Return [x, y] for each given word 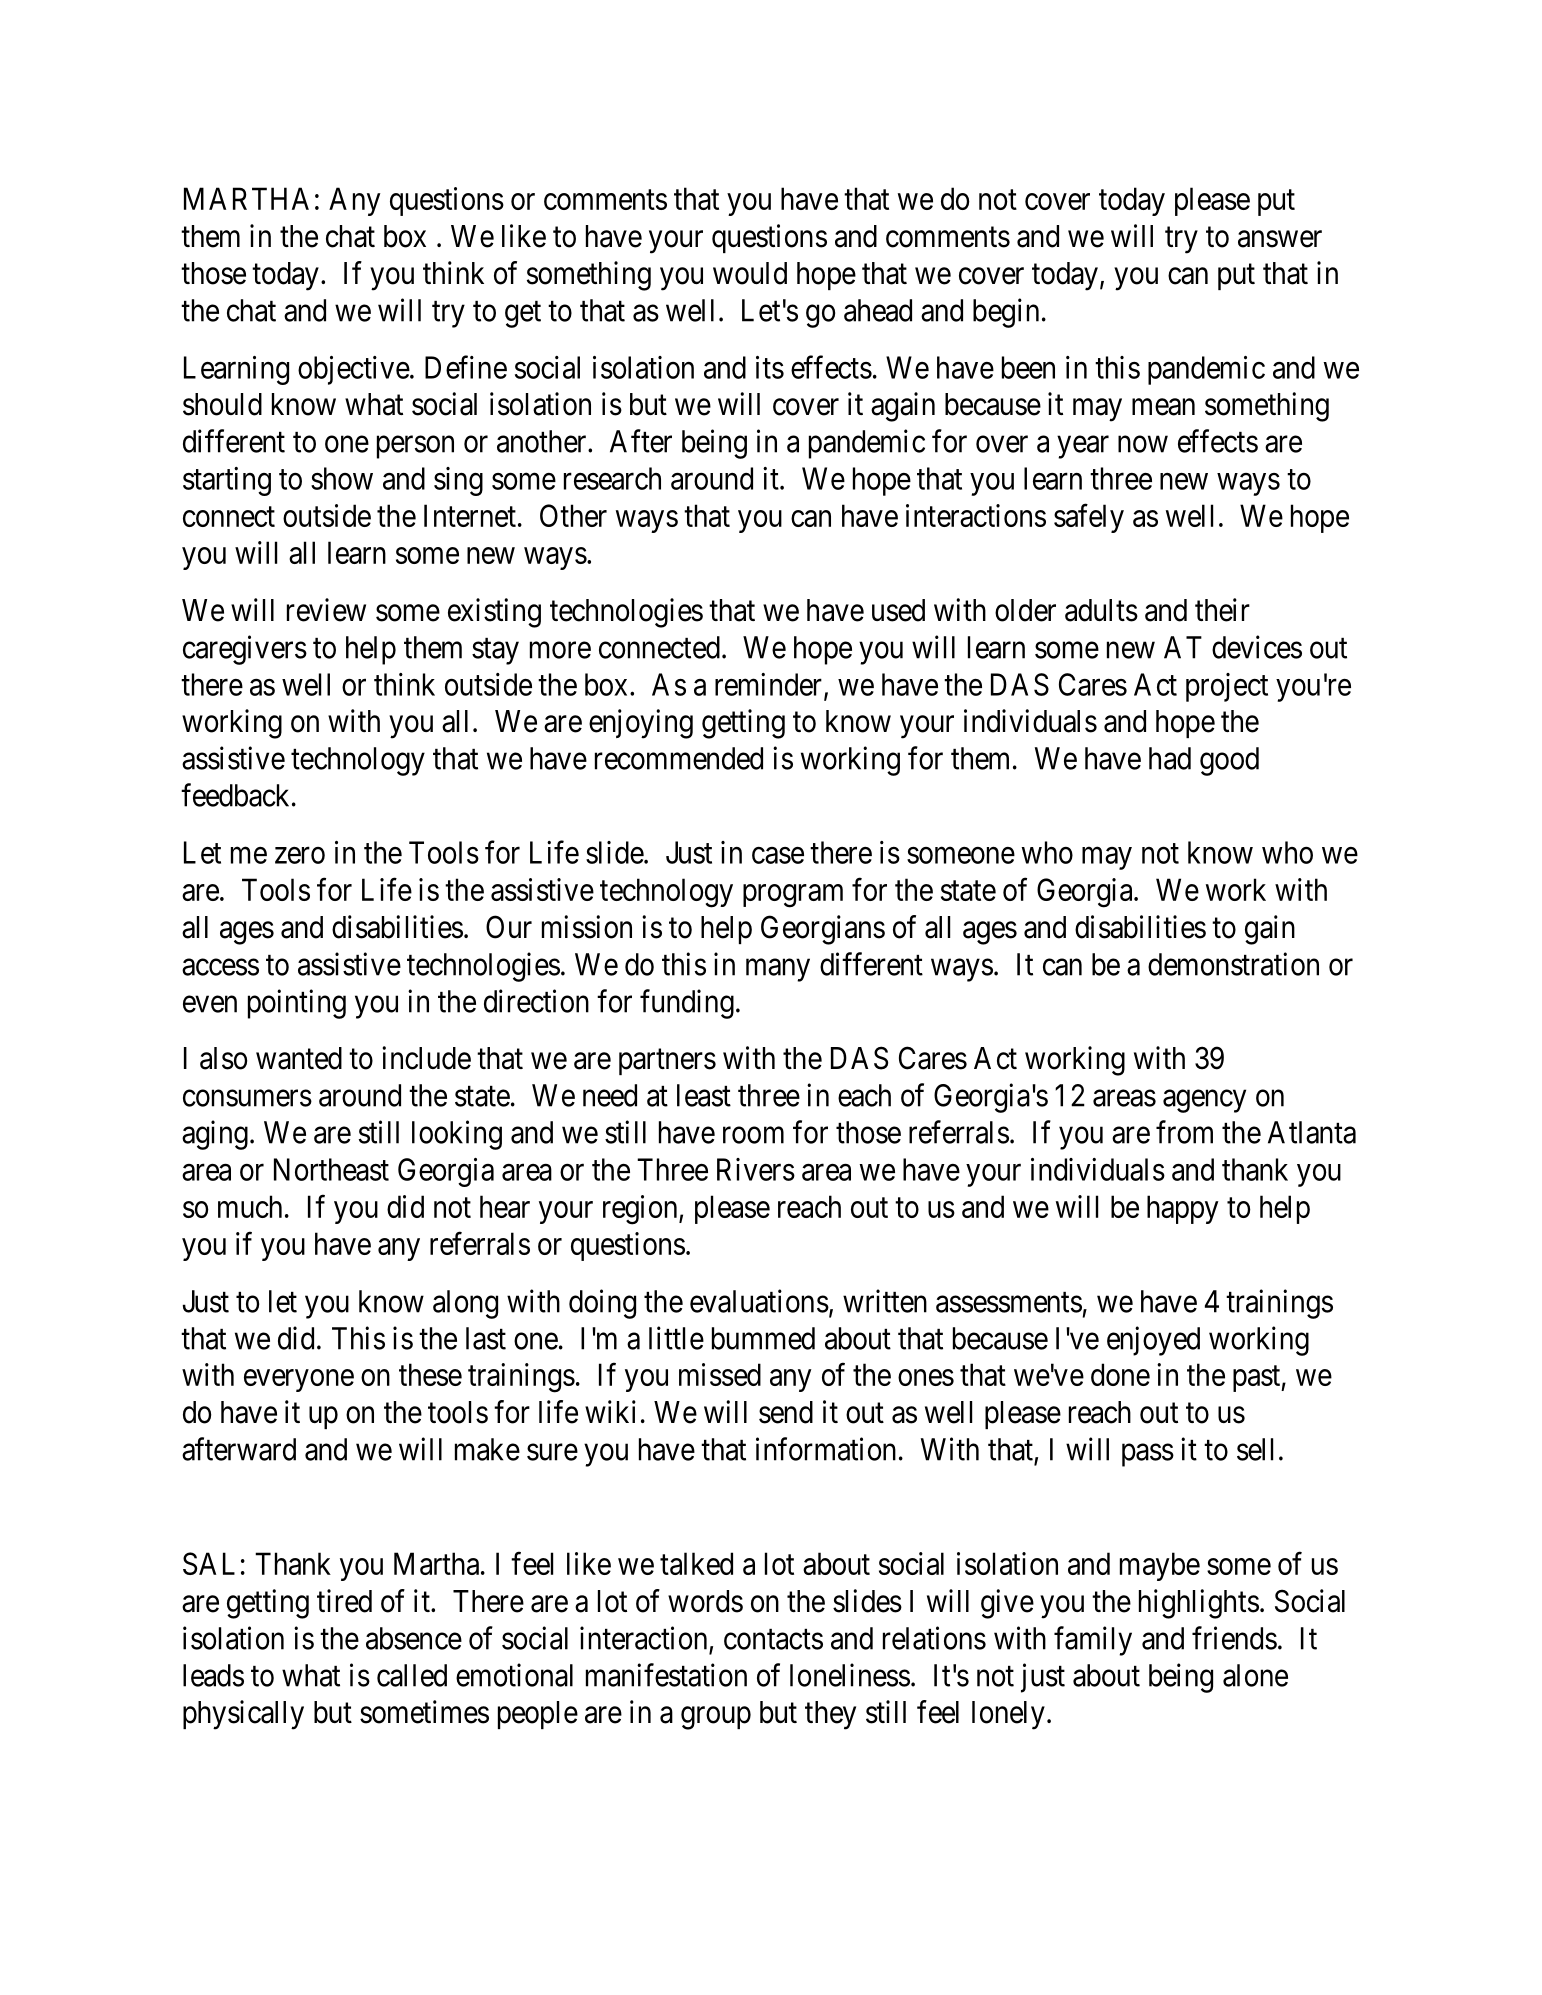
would [750, 273]
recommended [679, 758]
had [1170, 758]
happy [1183, 1209]
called [412, 1675]
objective [354, 370]
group [716, 1718]
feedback [235, 795]
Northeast [331, 1169]
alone [1255, 1675]
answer [1280, 239]
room [753, 1135]
